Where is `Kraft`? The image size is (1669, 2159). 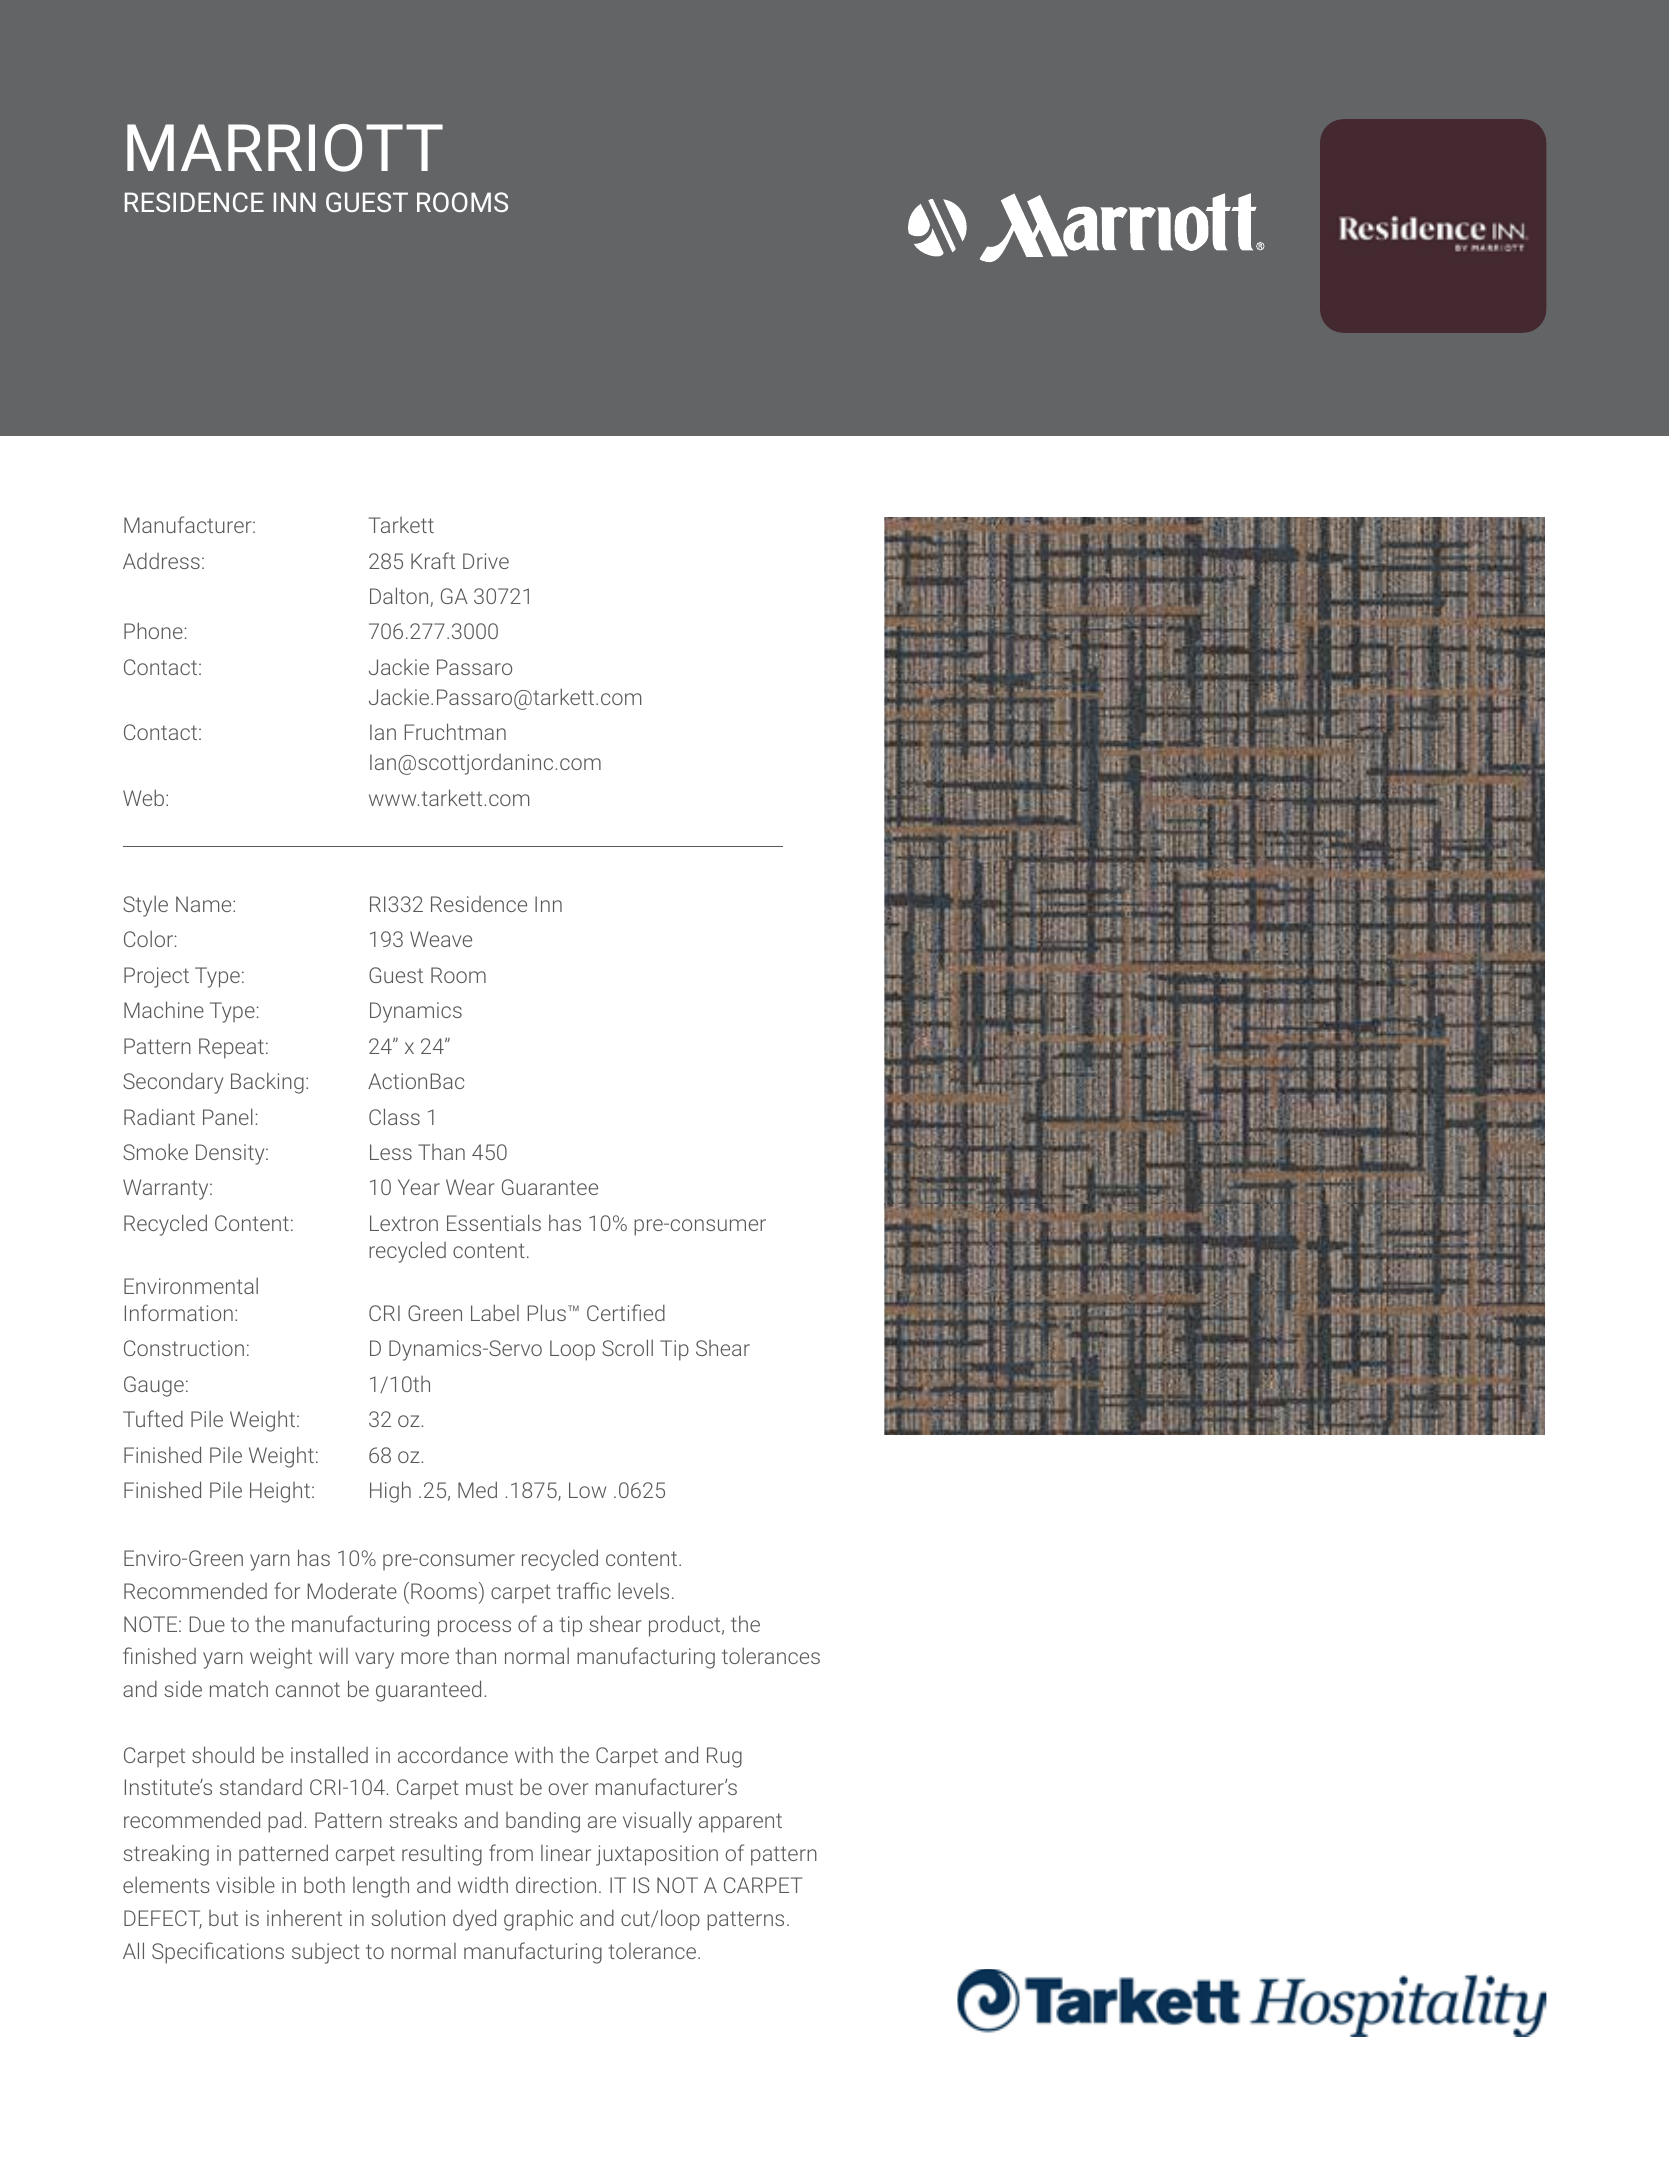 Kraft is located at coordinates (433, 560).
